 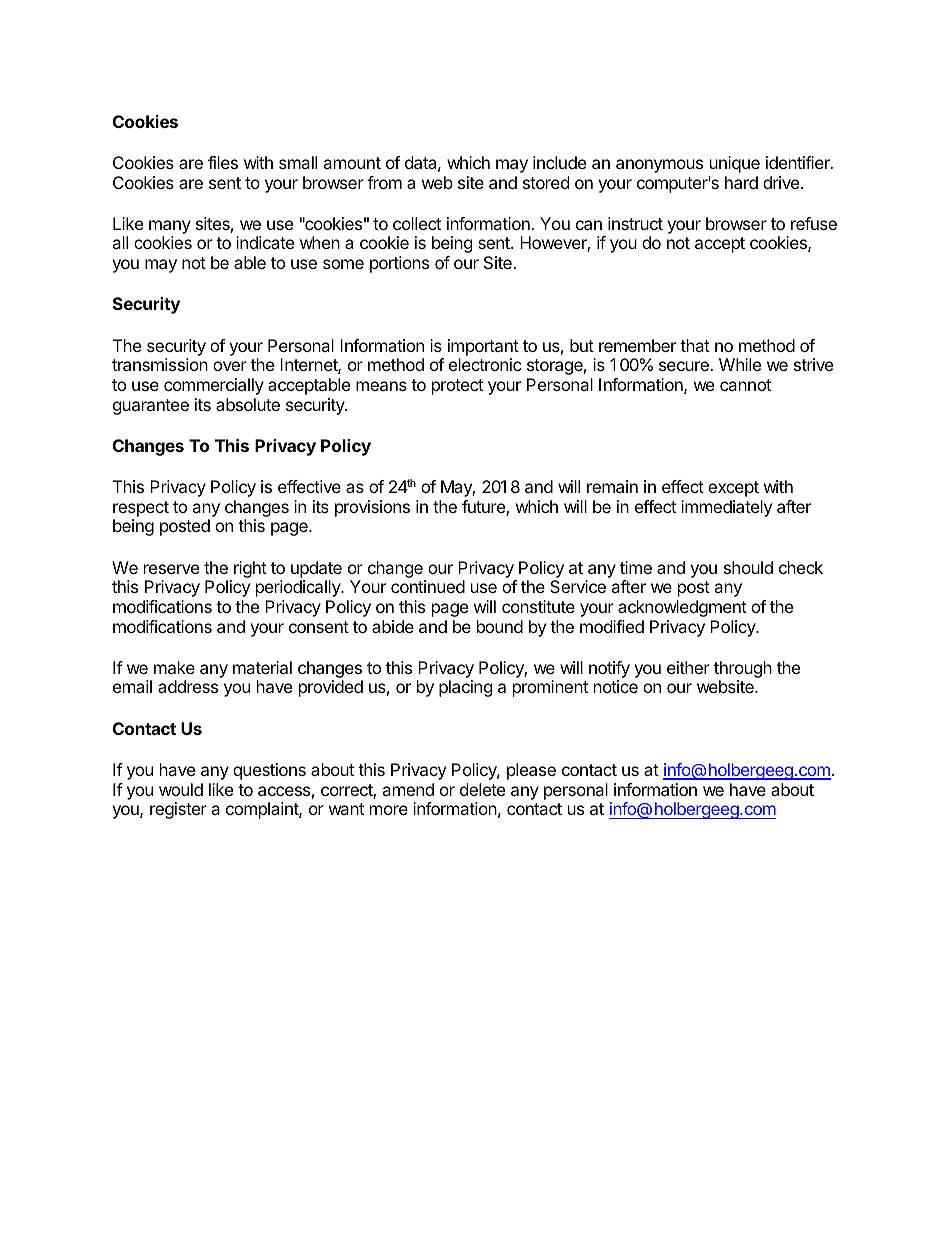 I want to click on stored, so click(x=546, y=182).
